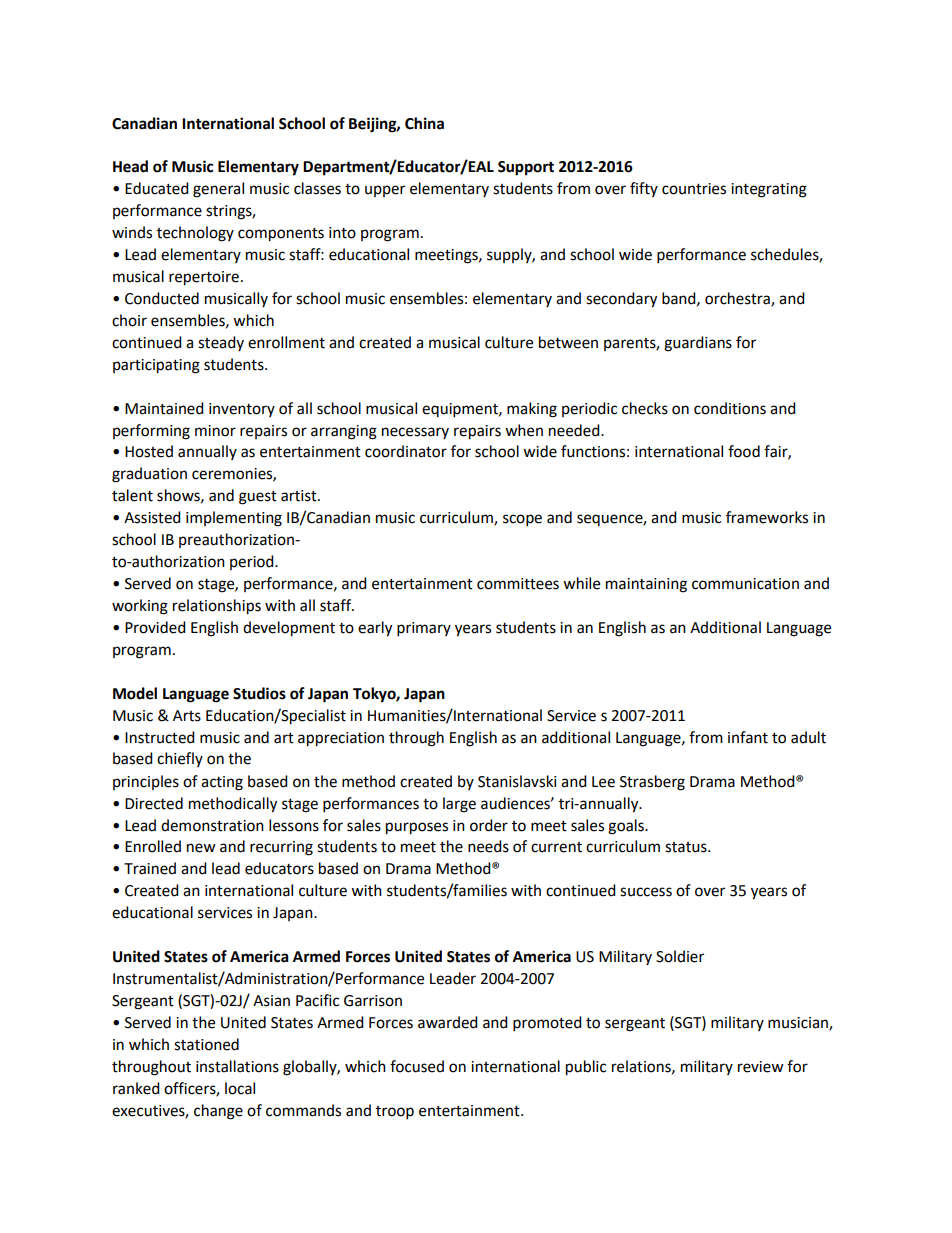 This screenshot has height=1233, width=952. What do you see at coordinates (240, 1088) in the screenshot?
I see `local` at bounding box center [240, 1088].
